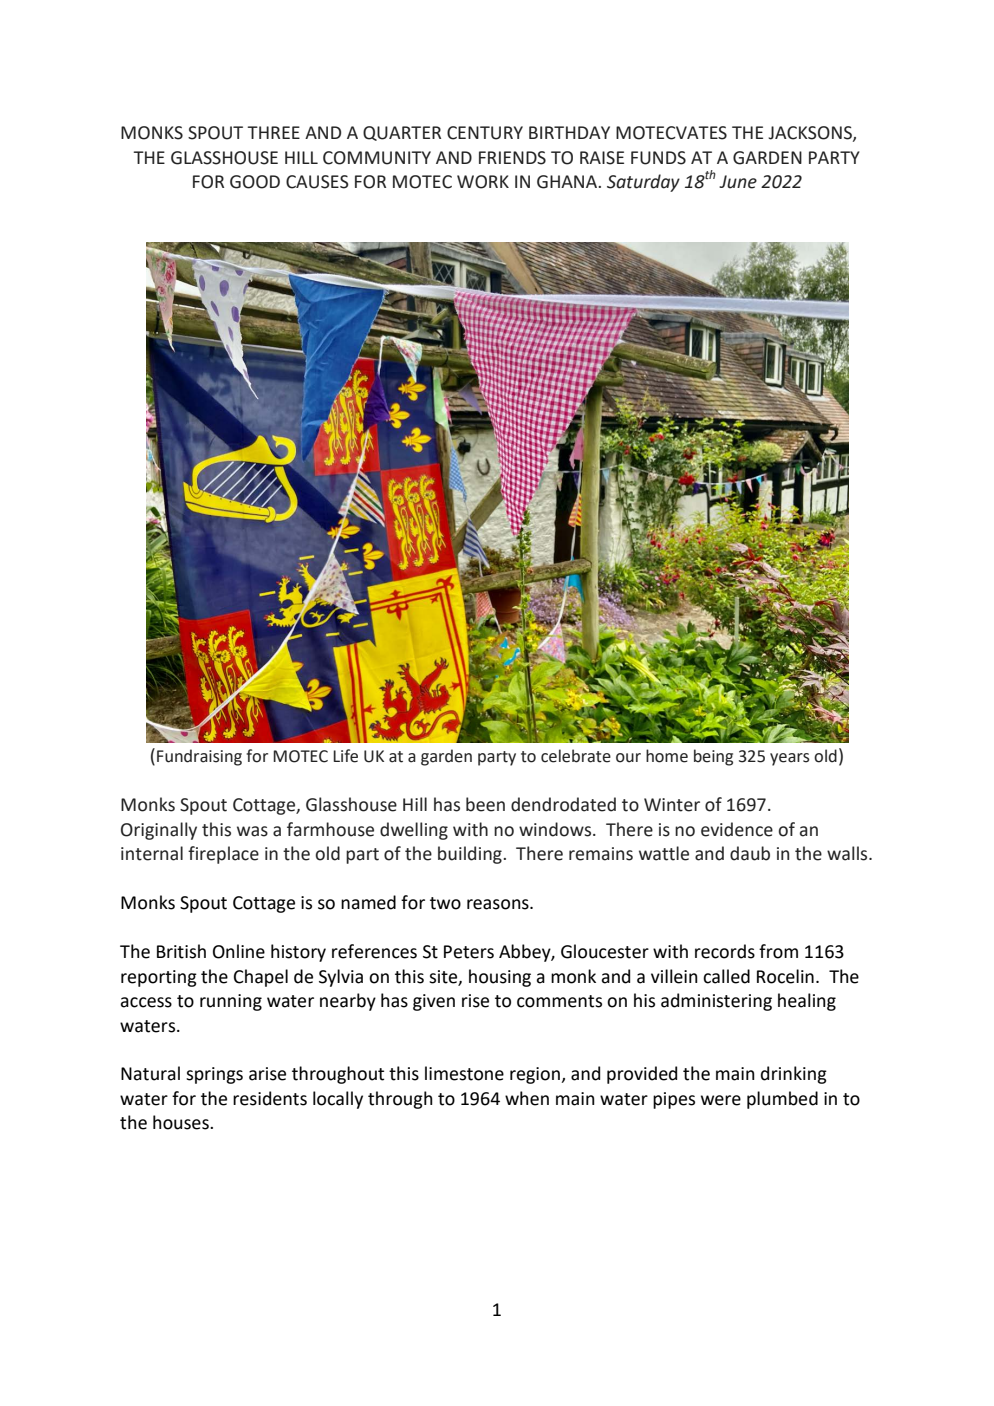 This screenshot has width=994, height=1406. Describe the element at coordinates (713, 757) in the screenshot. I see `being` at that location.
